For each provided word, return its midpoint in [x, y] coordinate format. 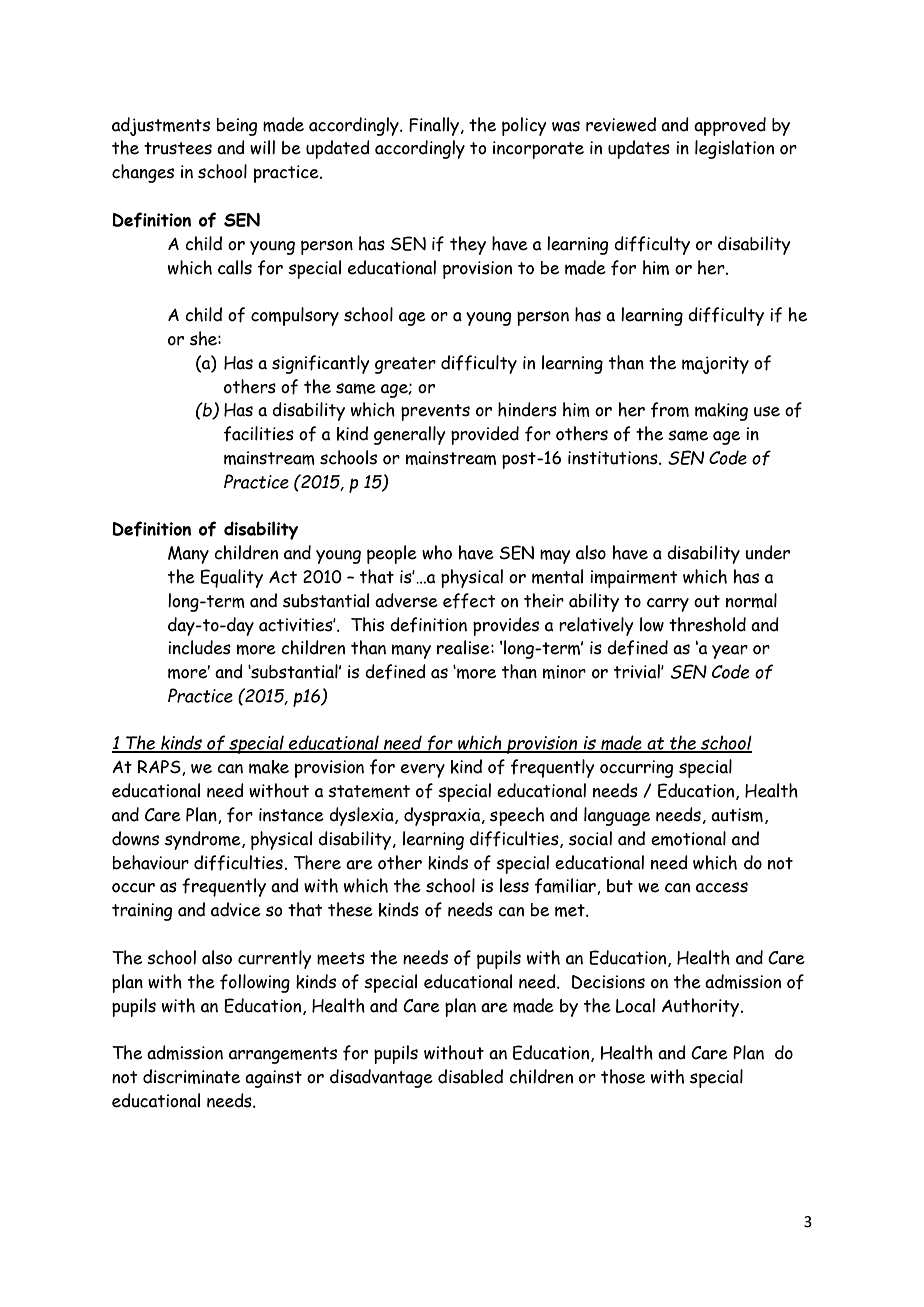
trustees [178, 148]
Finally [435, 126]
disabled [470, 1076]
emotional [688, 838]
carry [668, 605]
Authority [701, 1007]
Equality [231, 578]
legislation [734, 149]
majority [715, 365]
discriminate [191, 1076]
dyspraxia [443, 816]
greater [405, 365]
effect [469, 601]
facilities [259, 434]
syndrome [204, 840]
